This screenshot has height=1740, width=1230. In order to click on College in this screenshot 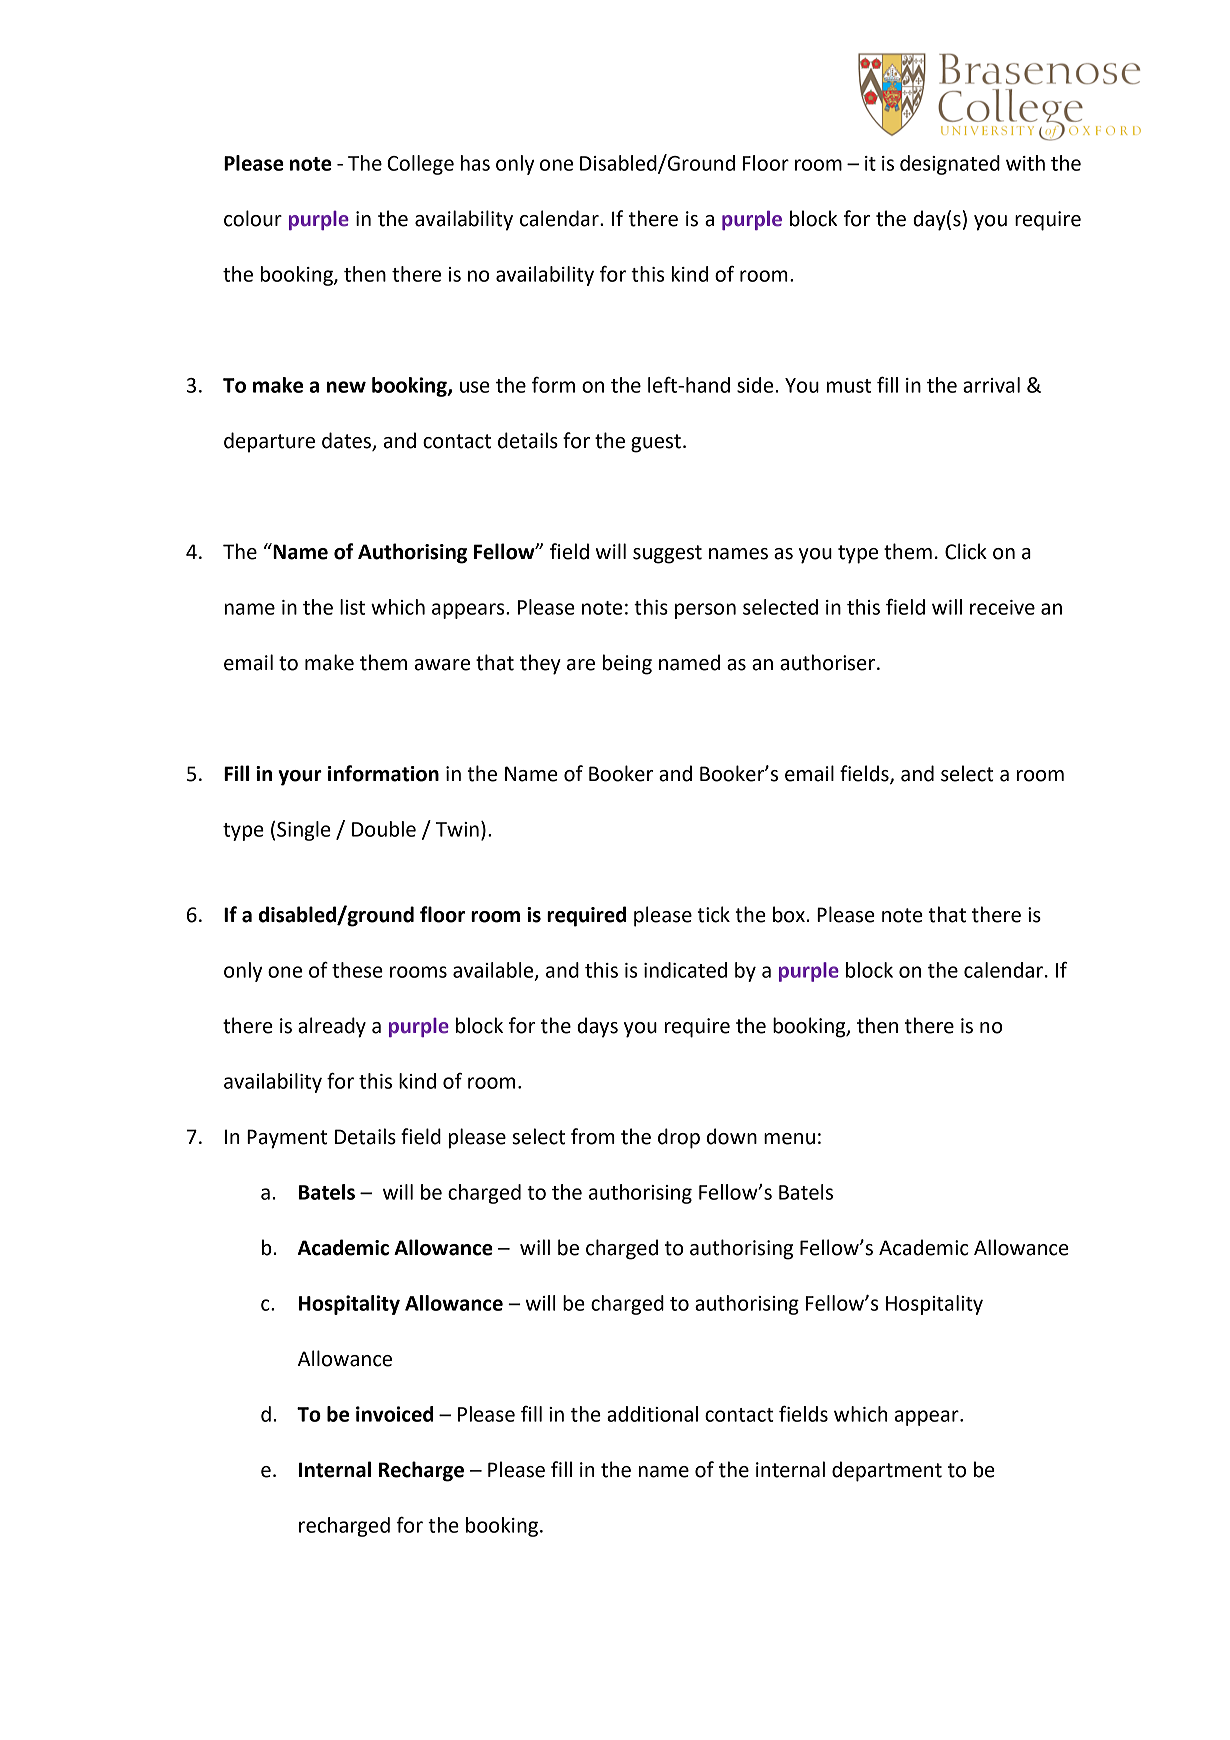, I will do `click(420, 165)`.
